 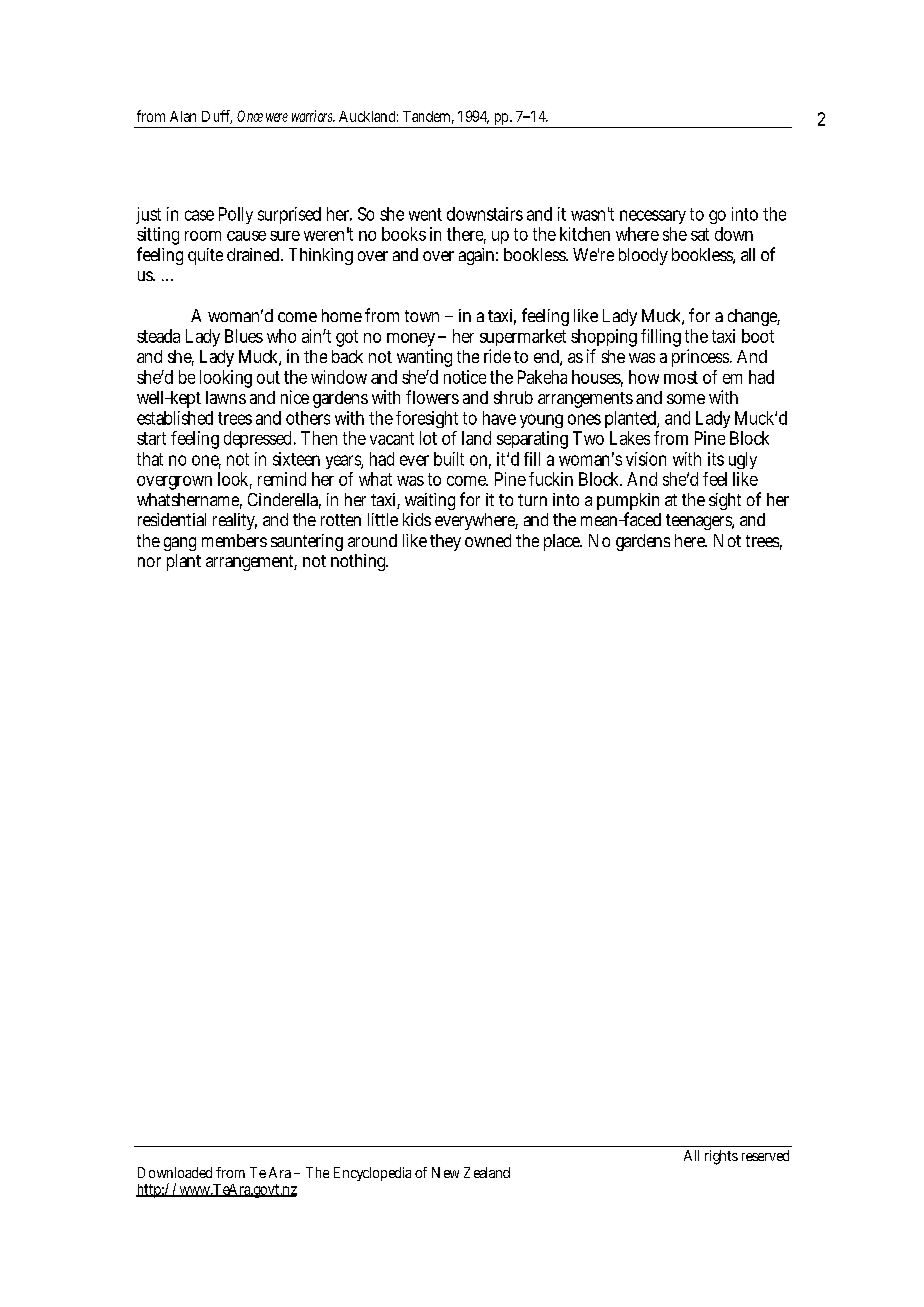 What do you see at coordinates (721, 1157) in the page?
I see `rights` at bounding box center [721, 1157].
